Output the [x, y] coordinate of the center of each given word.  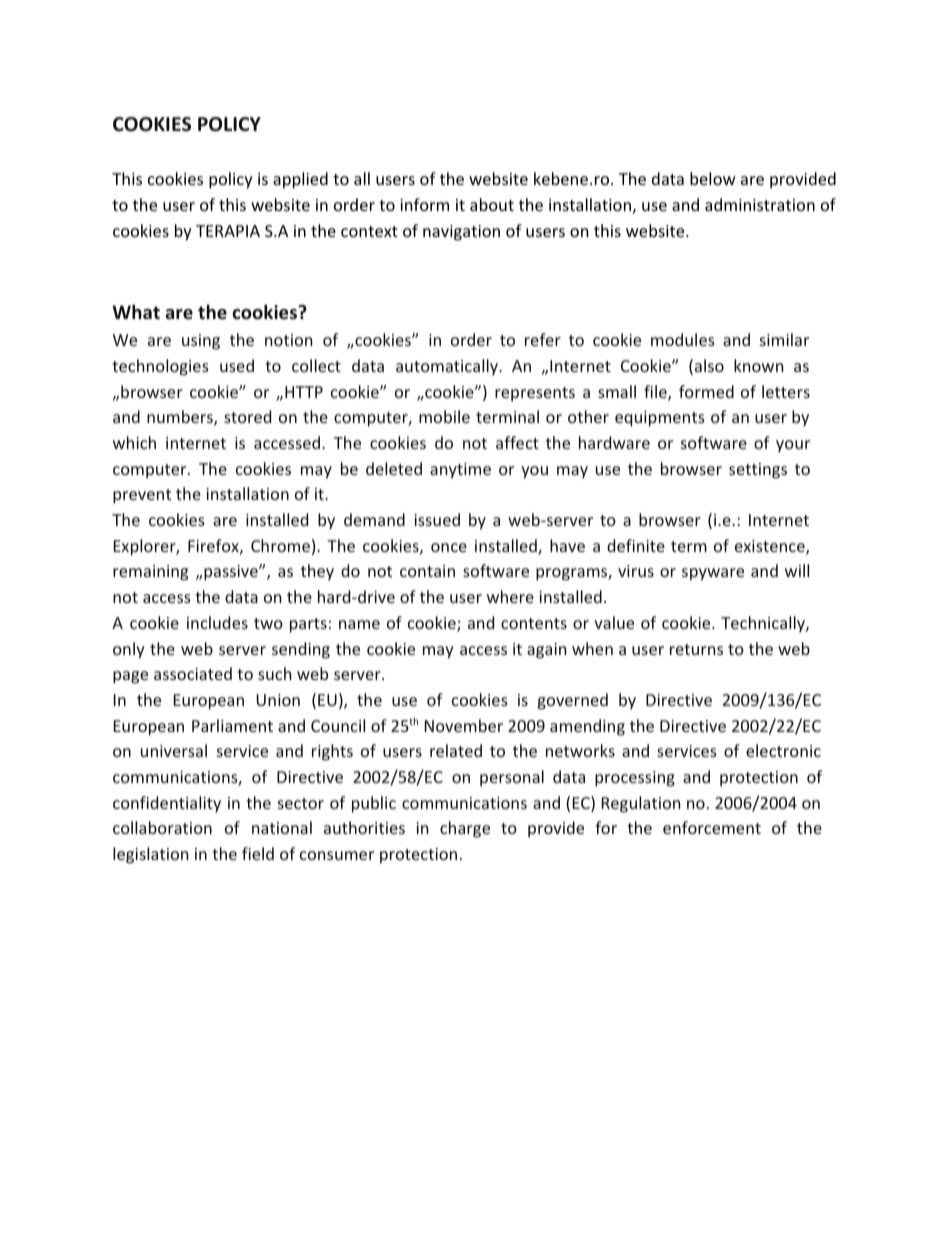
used [237, 365]
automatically [448, 367]
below [713, 178]
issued [437, 519]
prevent [142, 496]
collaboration [162, 827]
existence [771, 547]
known [759, 365]
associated [193, 673]
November [464, 725]
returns [696, 649]
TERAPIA [228, 231]
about [492, 204]
